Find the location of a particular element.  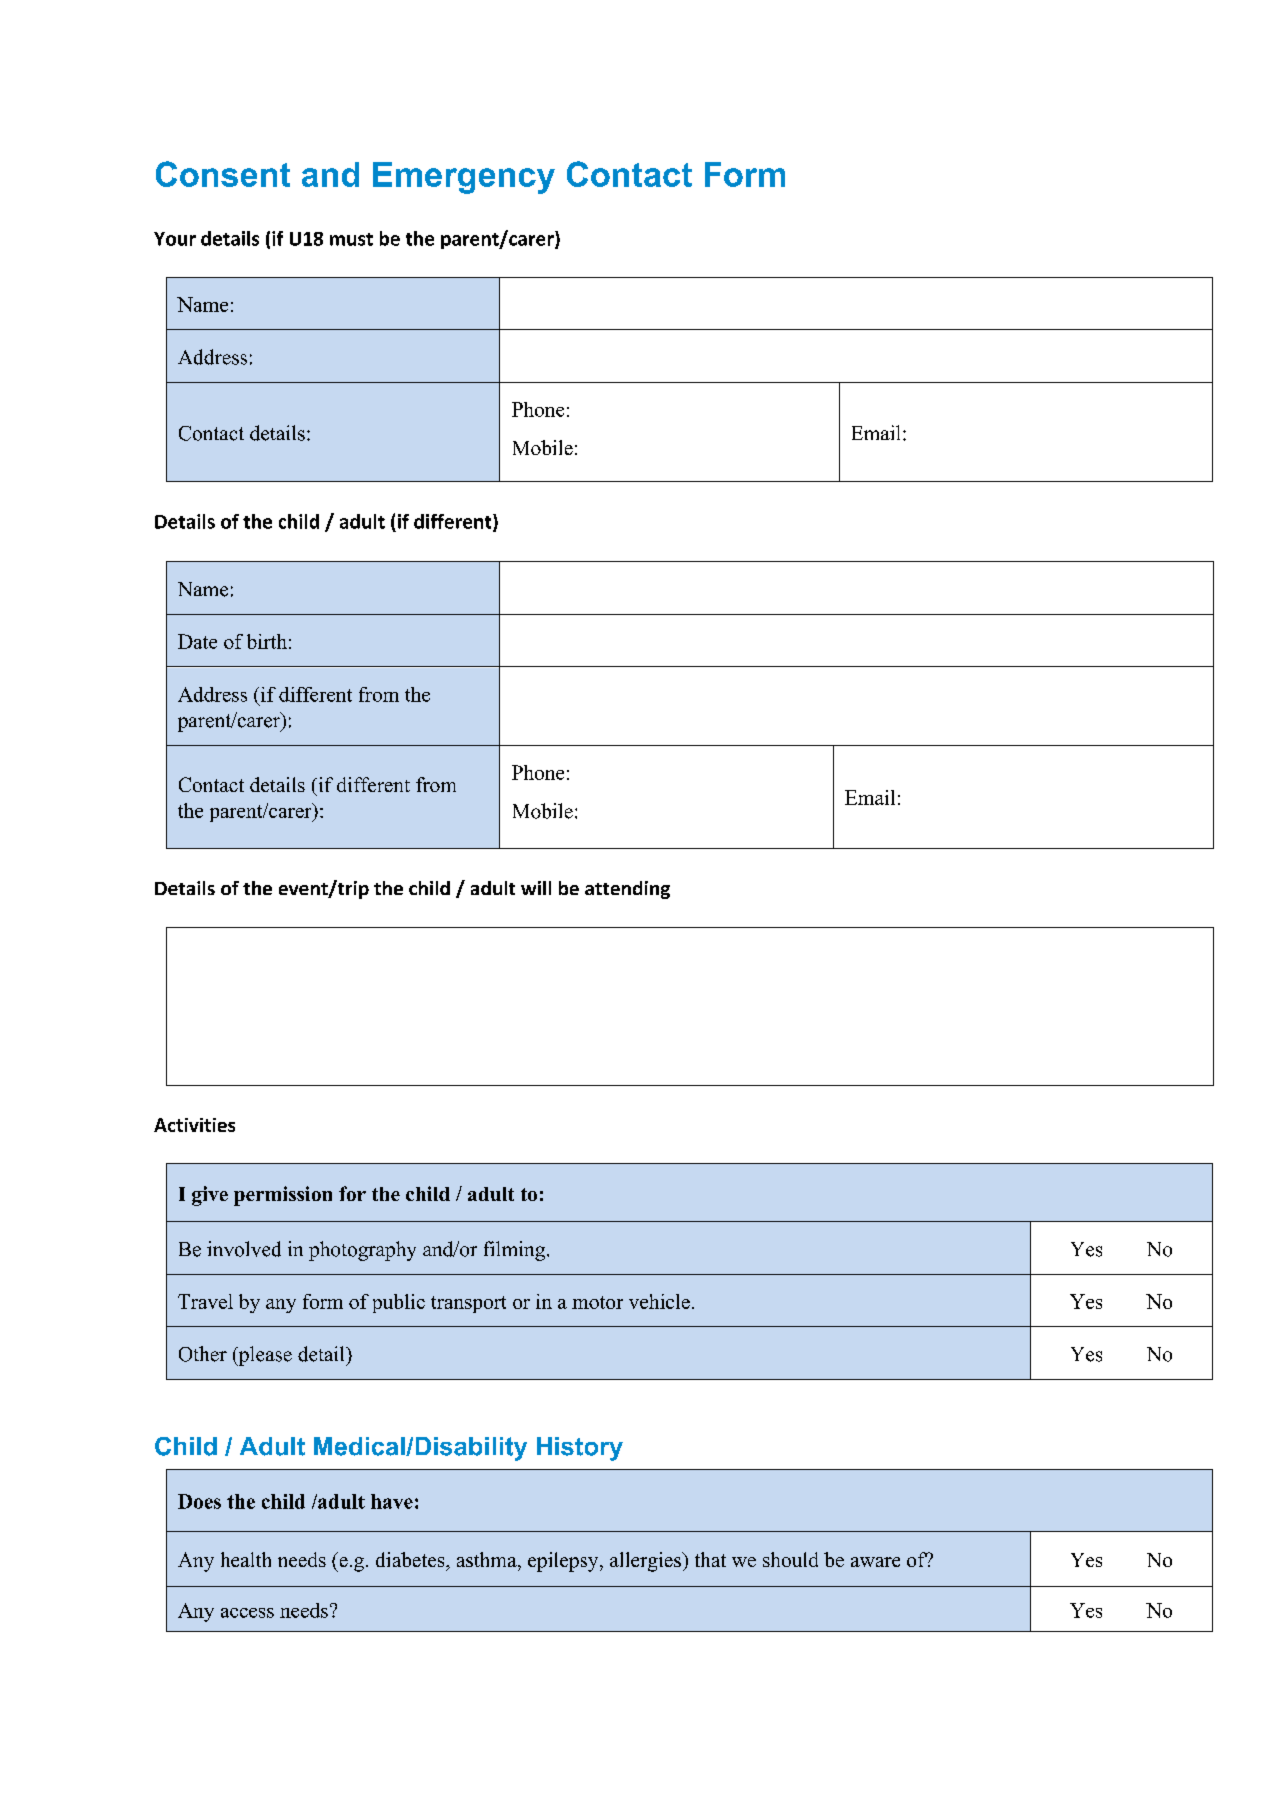

Emergency is located at coordinates (464, 178).
